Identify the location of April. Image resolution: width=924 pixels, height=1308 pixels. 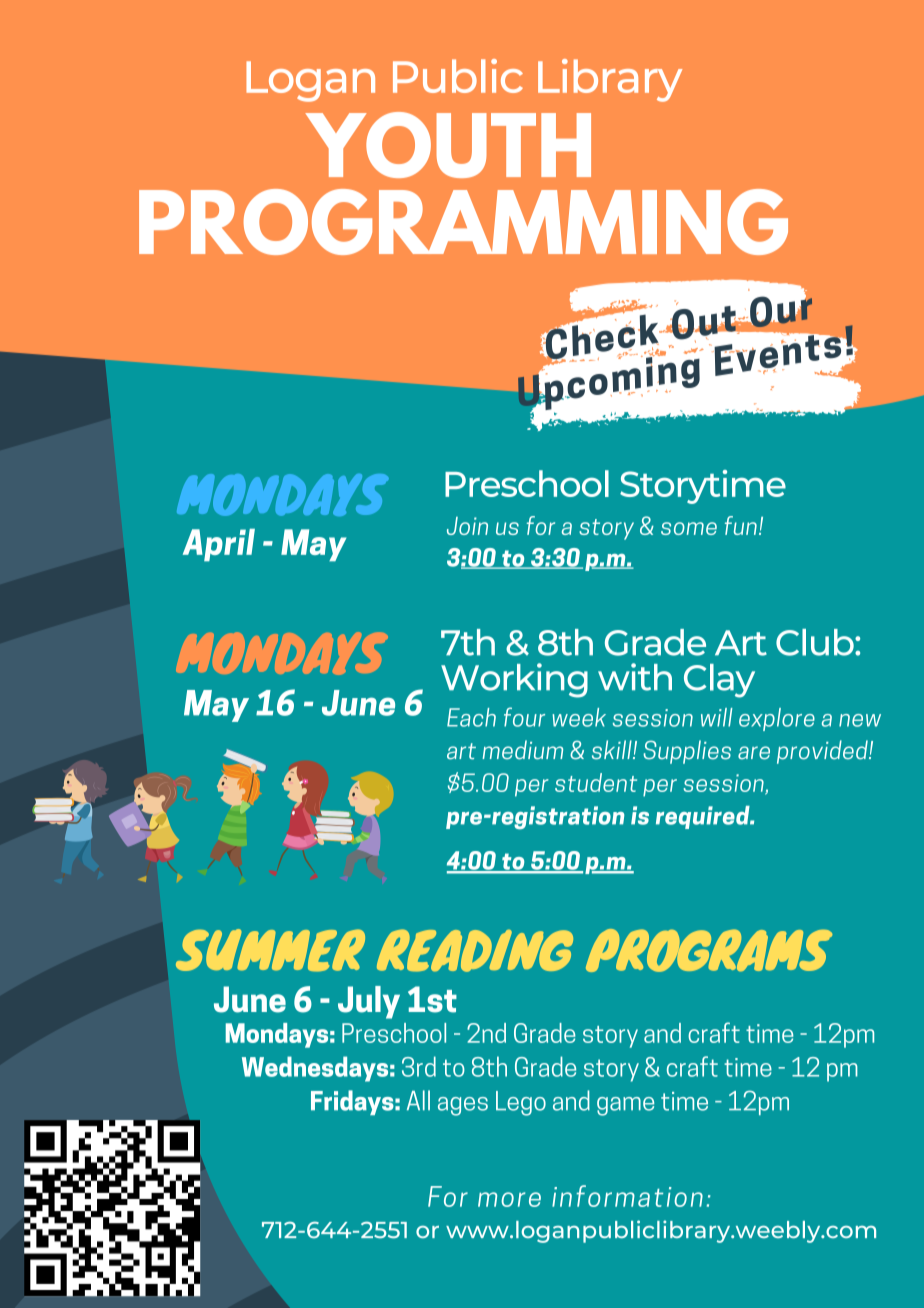
(219, 545).
